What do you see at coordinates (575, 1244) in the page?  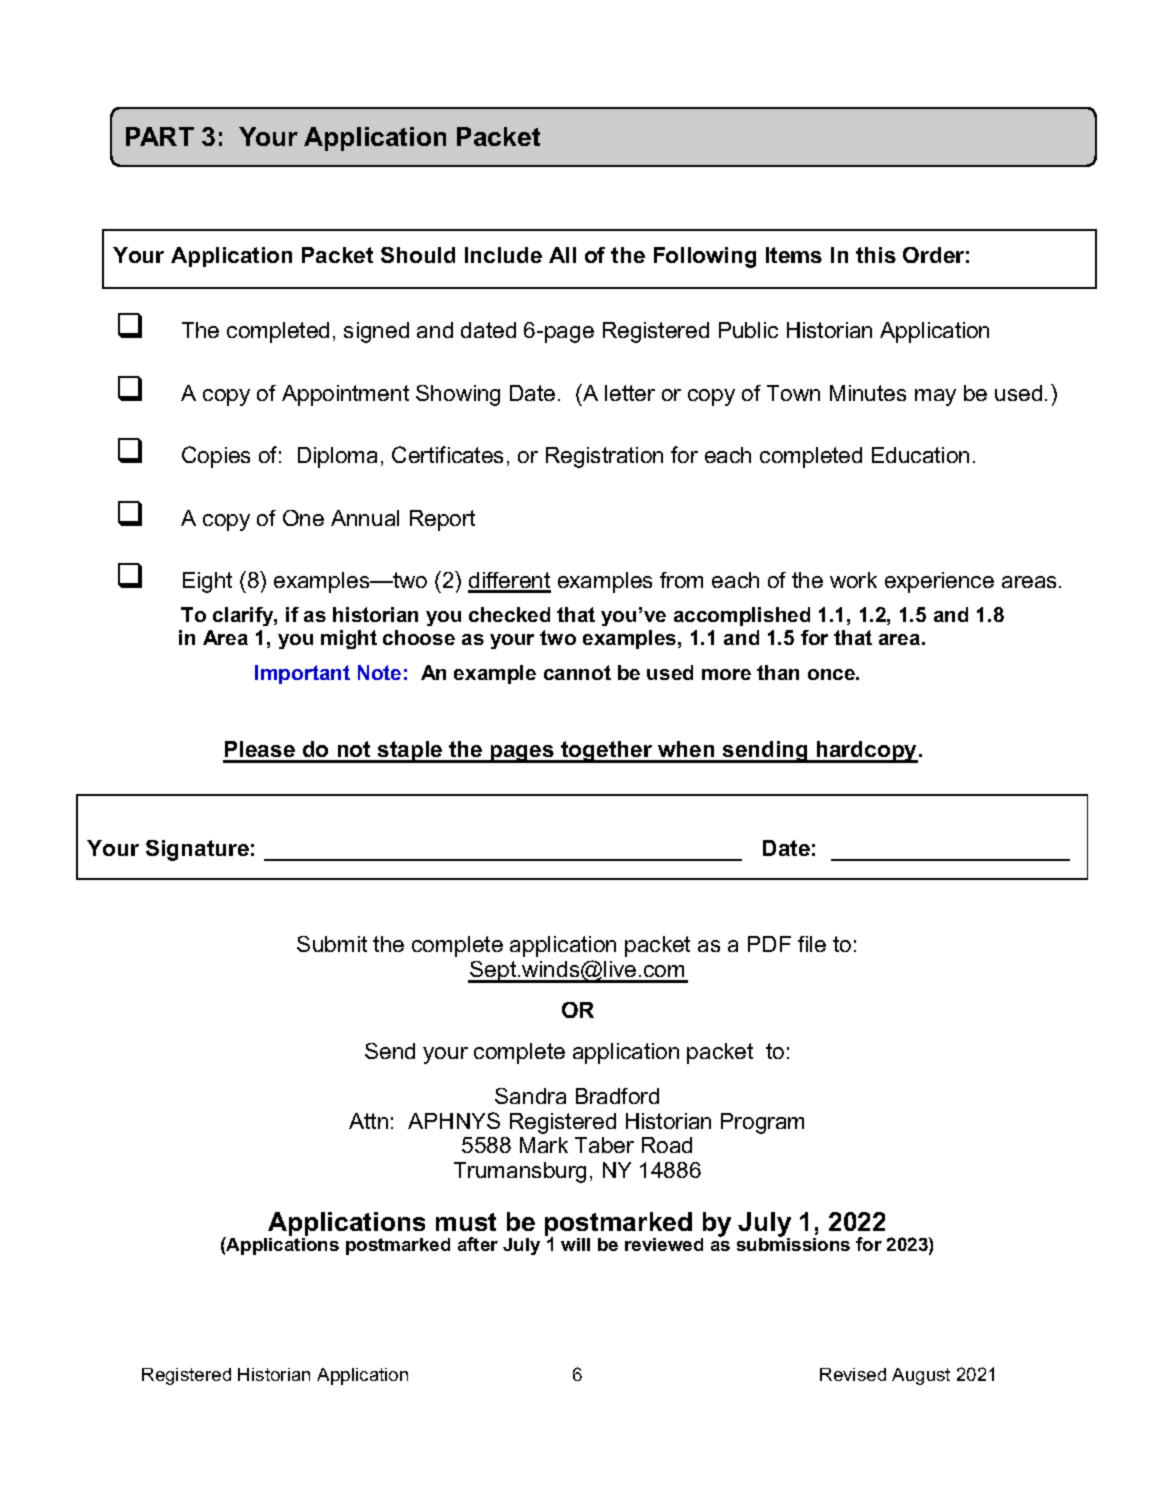 I see `will` at bounding box center [575, 1244].
